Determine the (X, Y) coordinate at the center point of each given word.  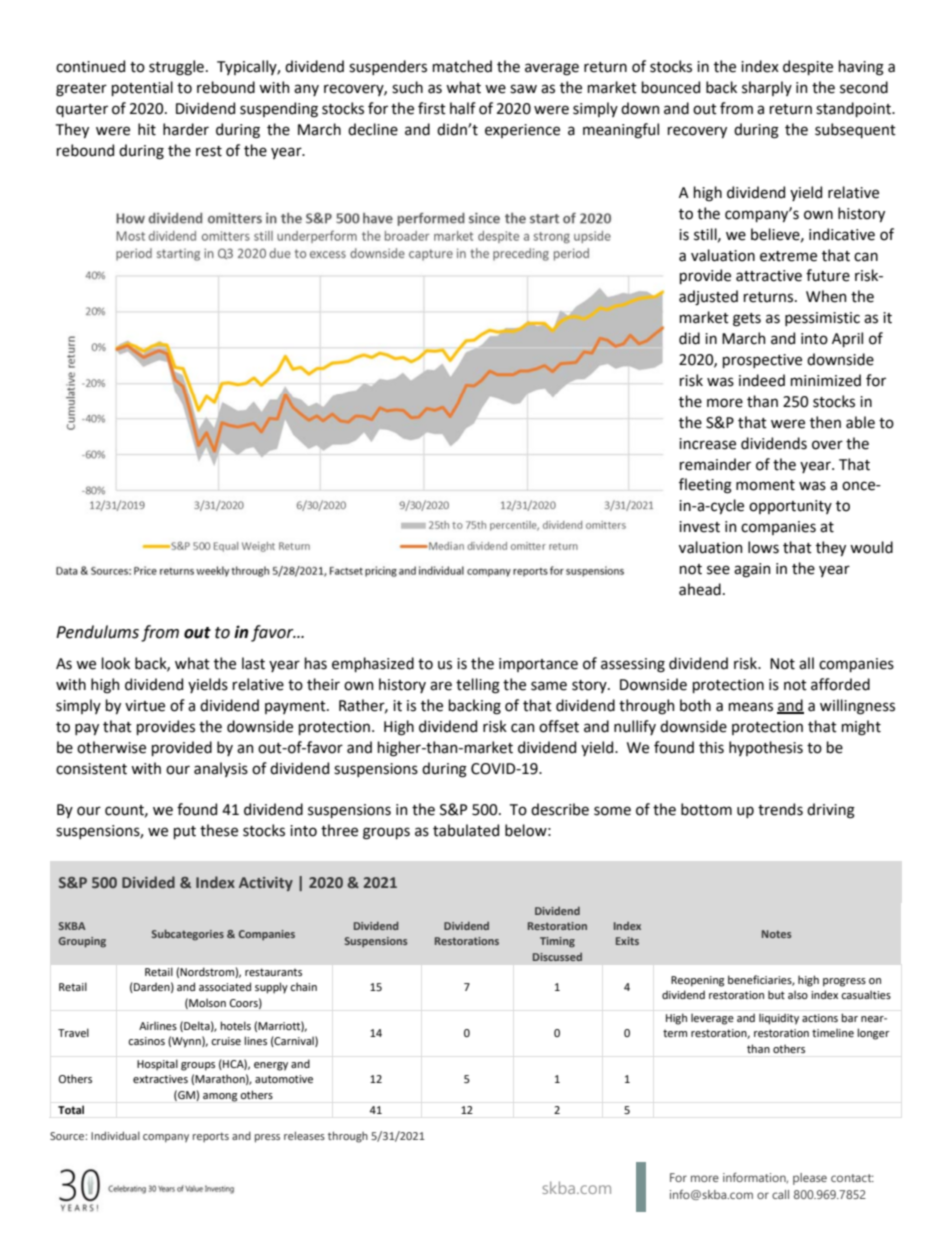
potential (142, 88)
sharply (767, 88)
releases (304, 1135)
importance (538, 665)
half (463, 108)
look (116, 663)
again (752, 570)
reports (211, 1137)
